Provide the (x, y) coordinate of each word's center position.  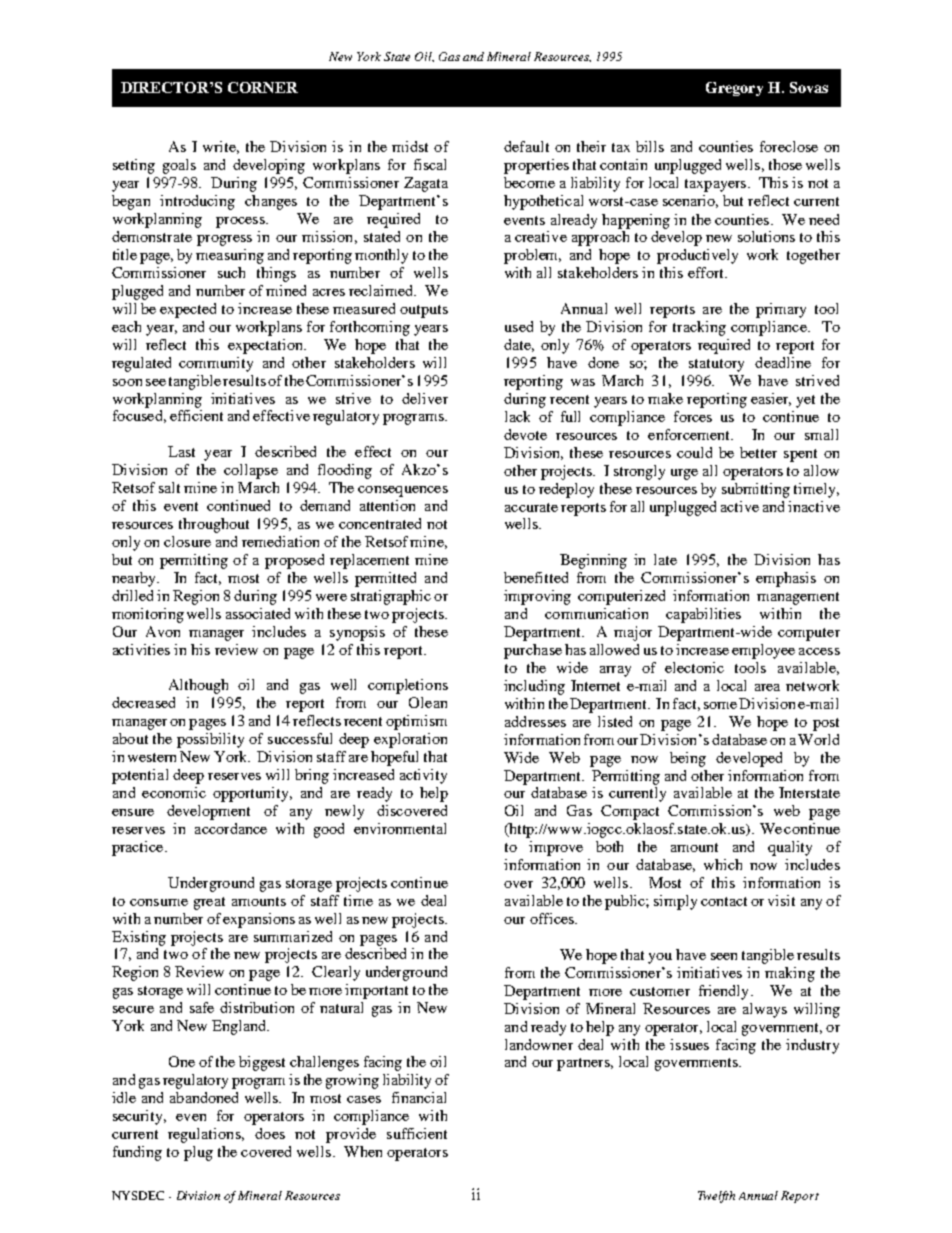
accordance (231, 828)
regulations (205, 1135)
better (758, 452)
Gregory (734, 89)
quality (790, 848)
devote (525, 434)
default (526, 146)
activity (423, 776)
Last (181, 451)
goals (179, 166)
